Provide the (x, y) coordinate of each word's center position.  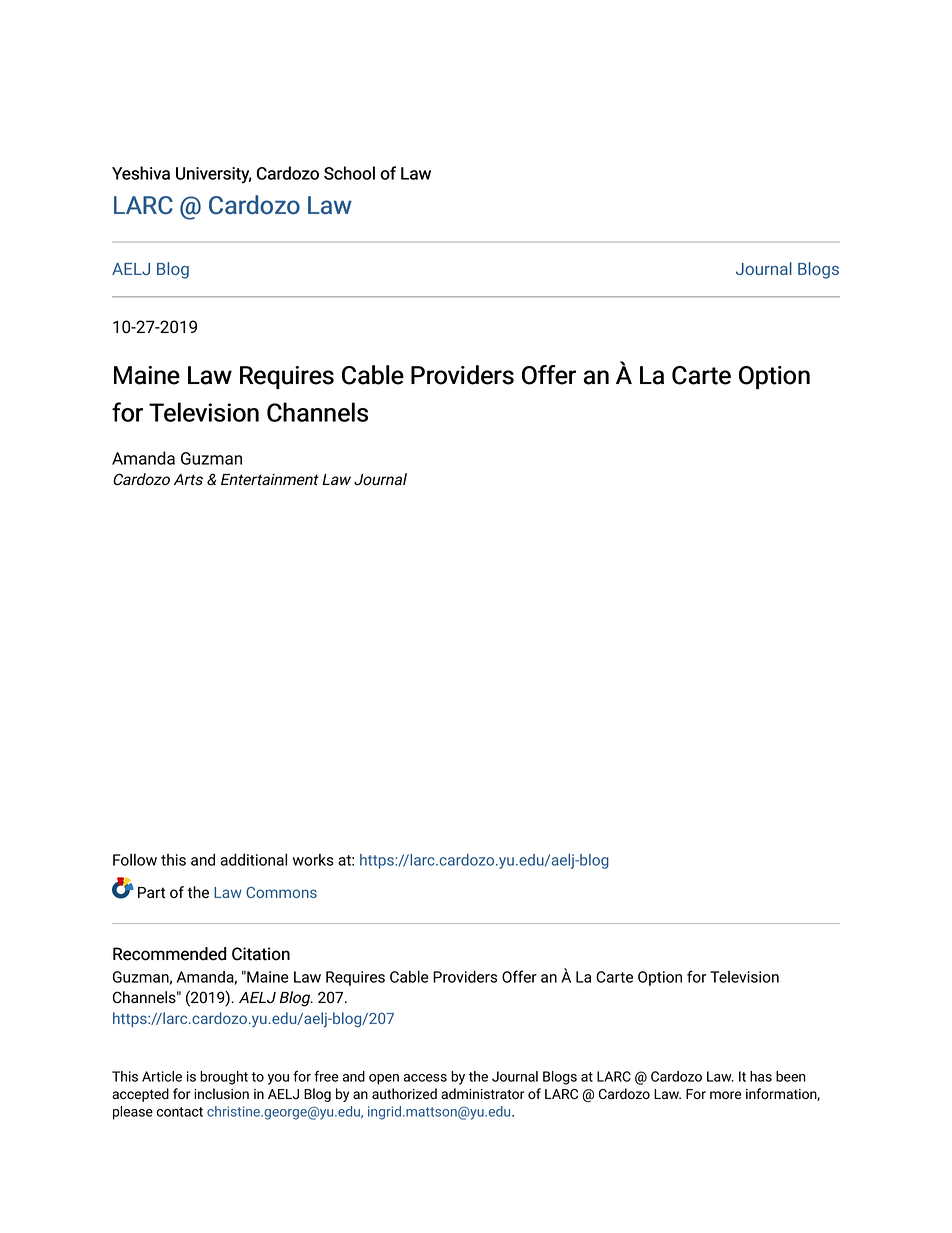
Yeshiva (141, 173)
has (761, 1076)
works (313, 860)
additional (254, 859)
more (725, 1095)
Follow (135, 860)
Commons (281, 892)
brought (224, 1078)
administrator (482, 1093)
